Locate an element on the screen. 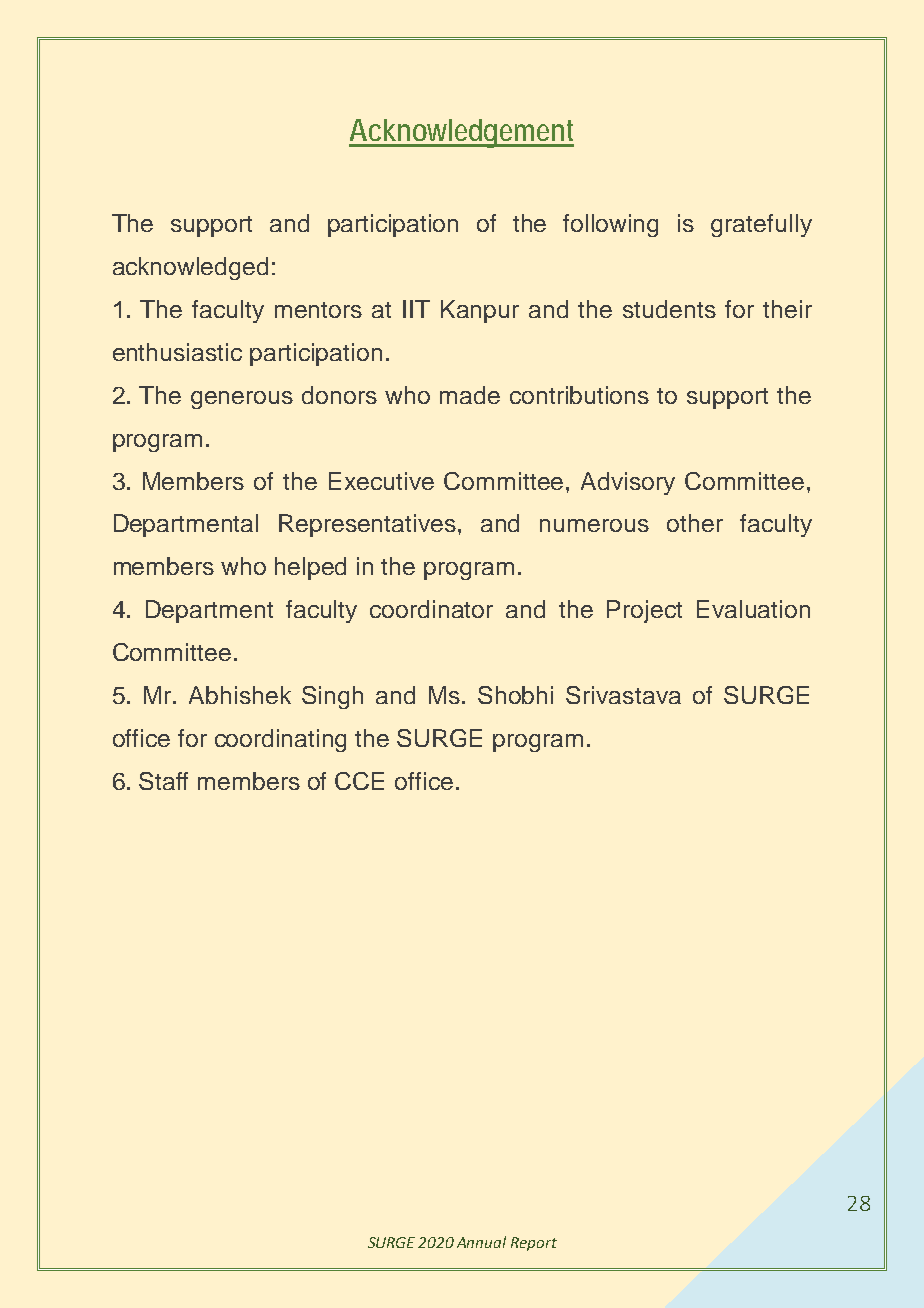 The height and width of the screenshot is (1308, 924). Annual is located at coordinates (481, 1242).
